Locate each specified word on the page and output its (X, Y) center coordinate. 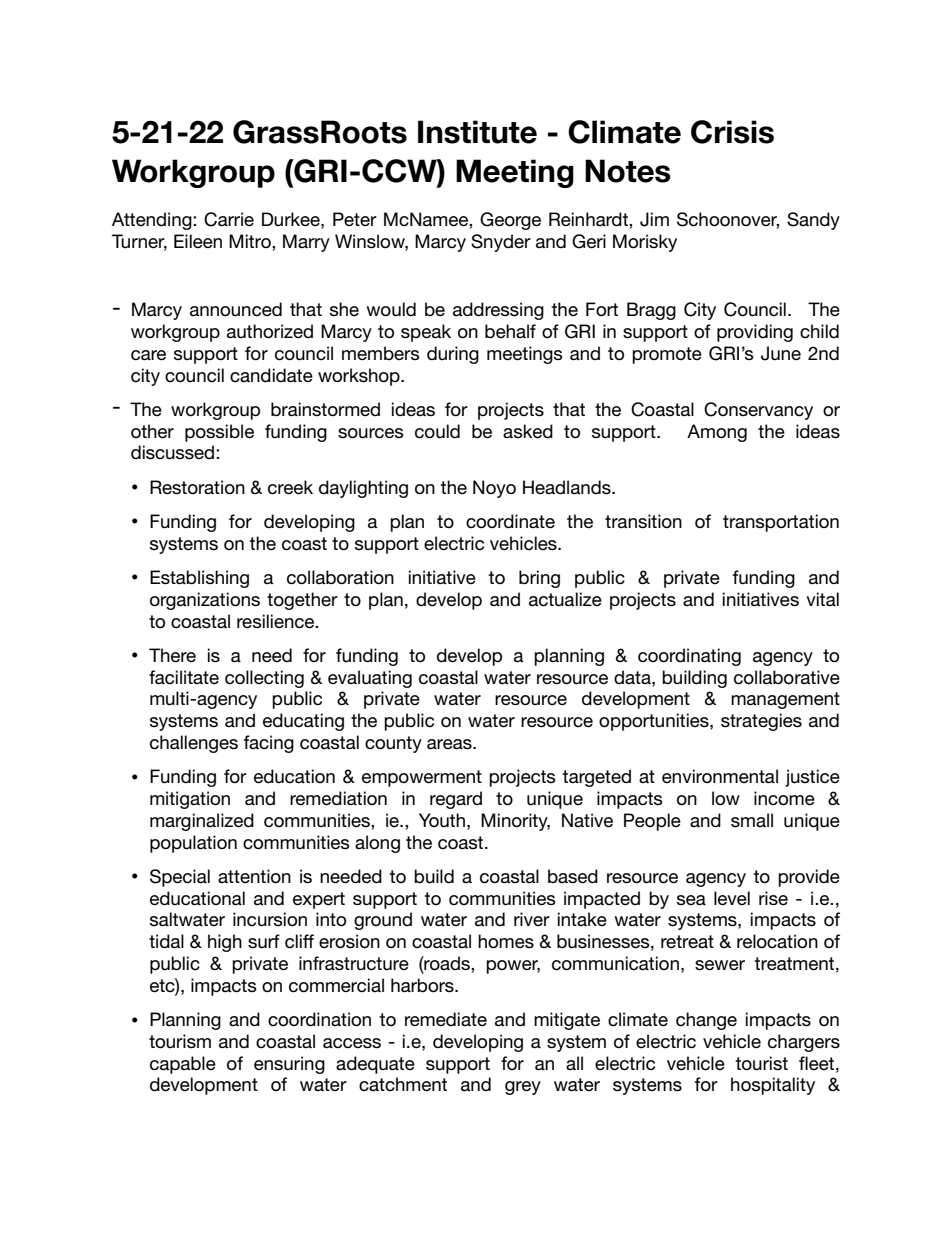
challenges (194, 744)
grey (523, 1088)
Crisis (732, 132)
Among (717, 433)
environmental (720, 776)
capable (183, 1065)
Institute (477, 132)
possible (219, 433)
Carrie (229, 219)
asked (528, 431)
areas (450, 744)
